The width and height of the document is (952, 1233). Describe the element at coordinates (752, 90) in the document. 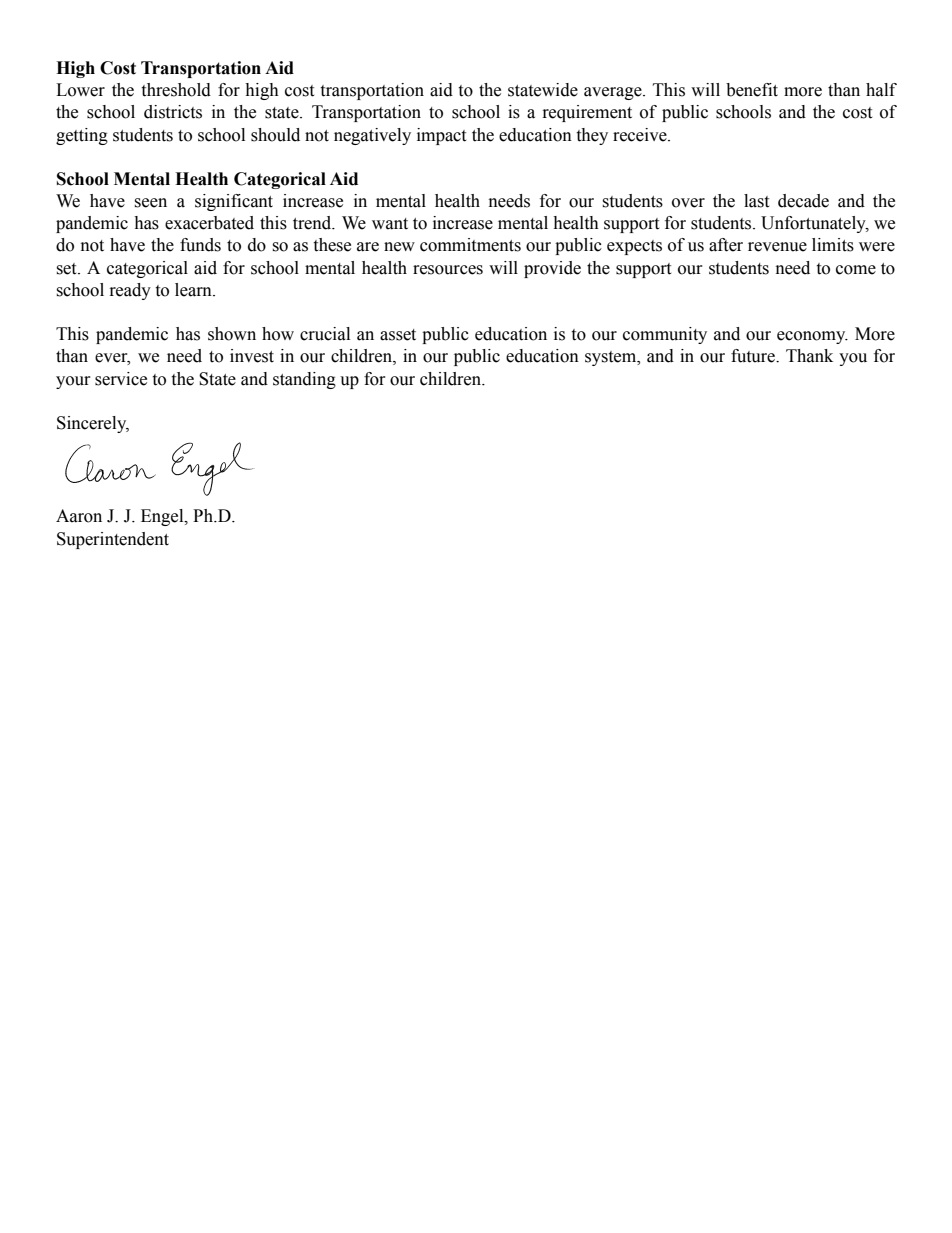

I see `benefit` at that location.
